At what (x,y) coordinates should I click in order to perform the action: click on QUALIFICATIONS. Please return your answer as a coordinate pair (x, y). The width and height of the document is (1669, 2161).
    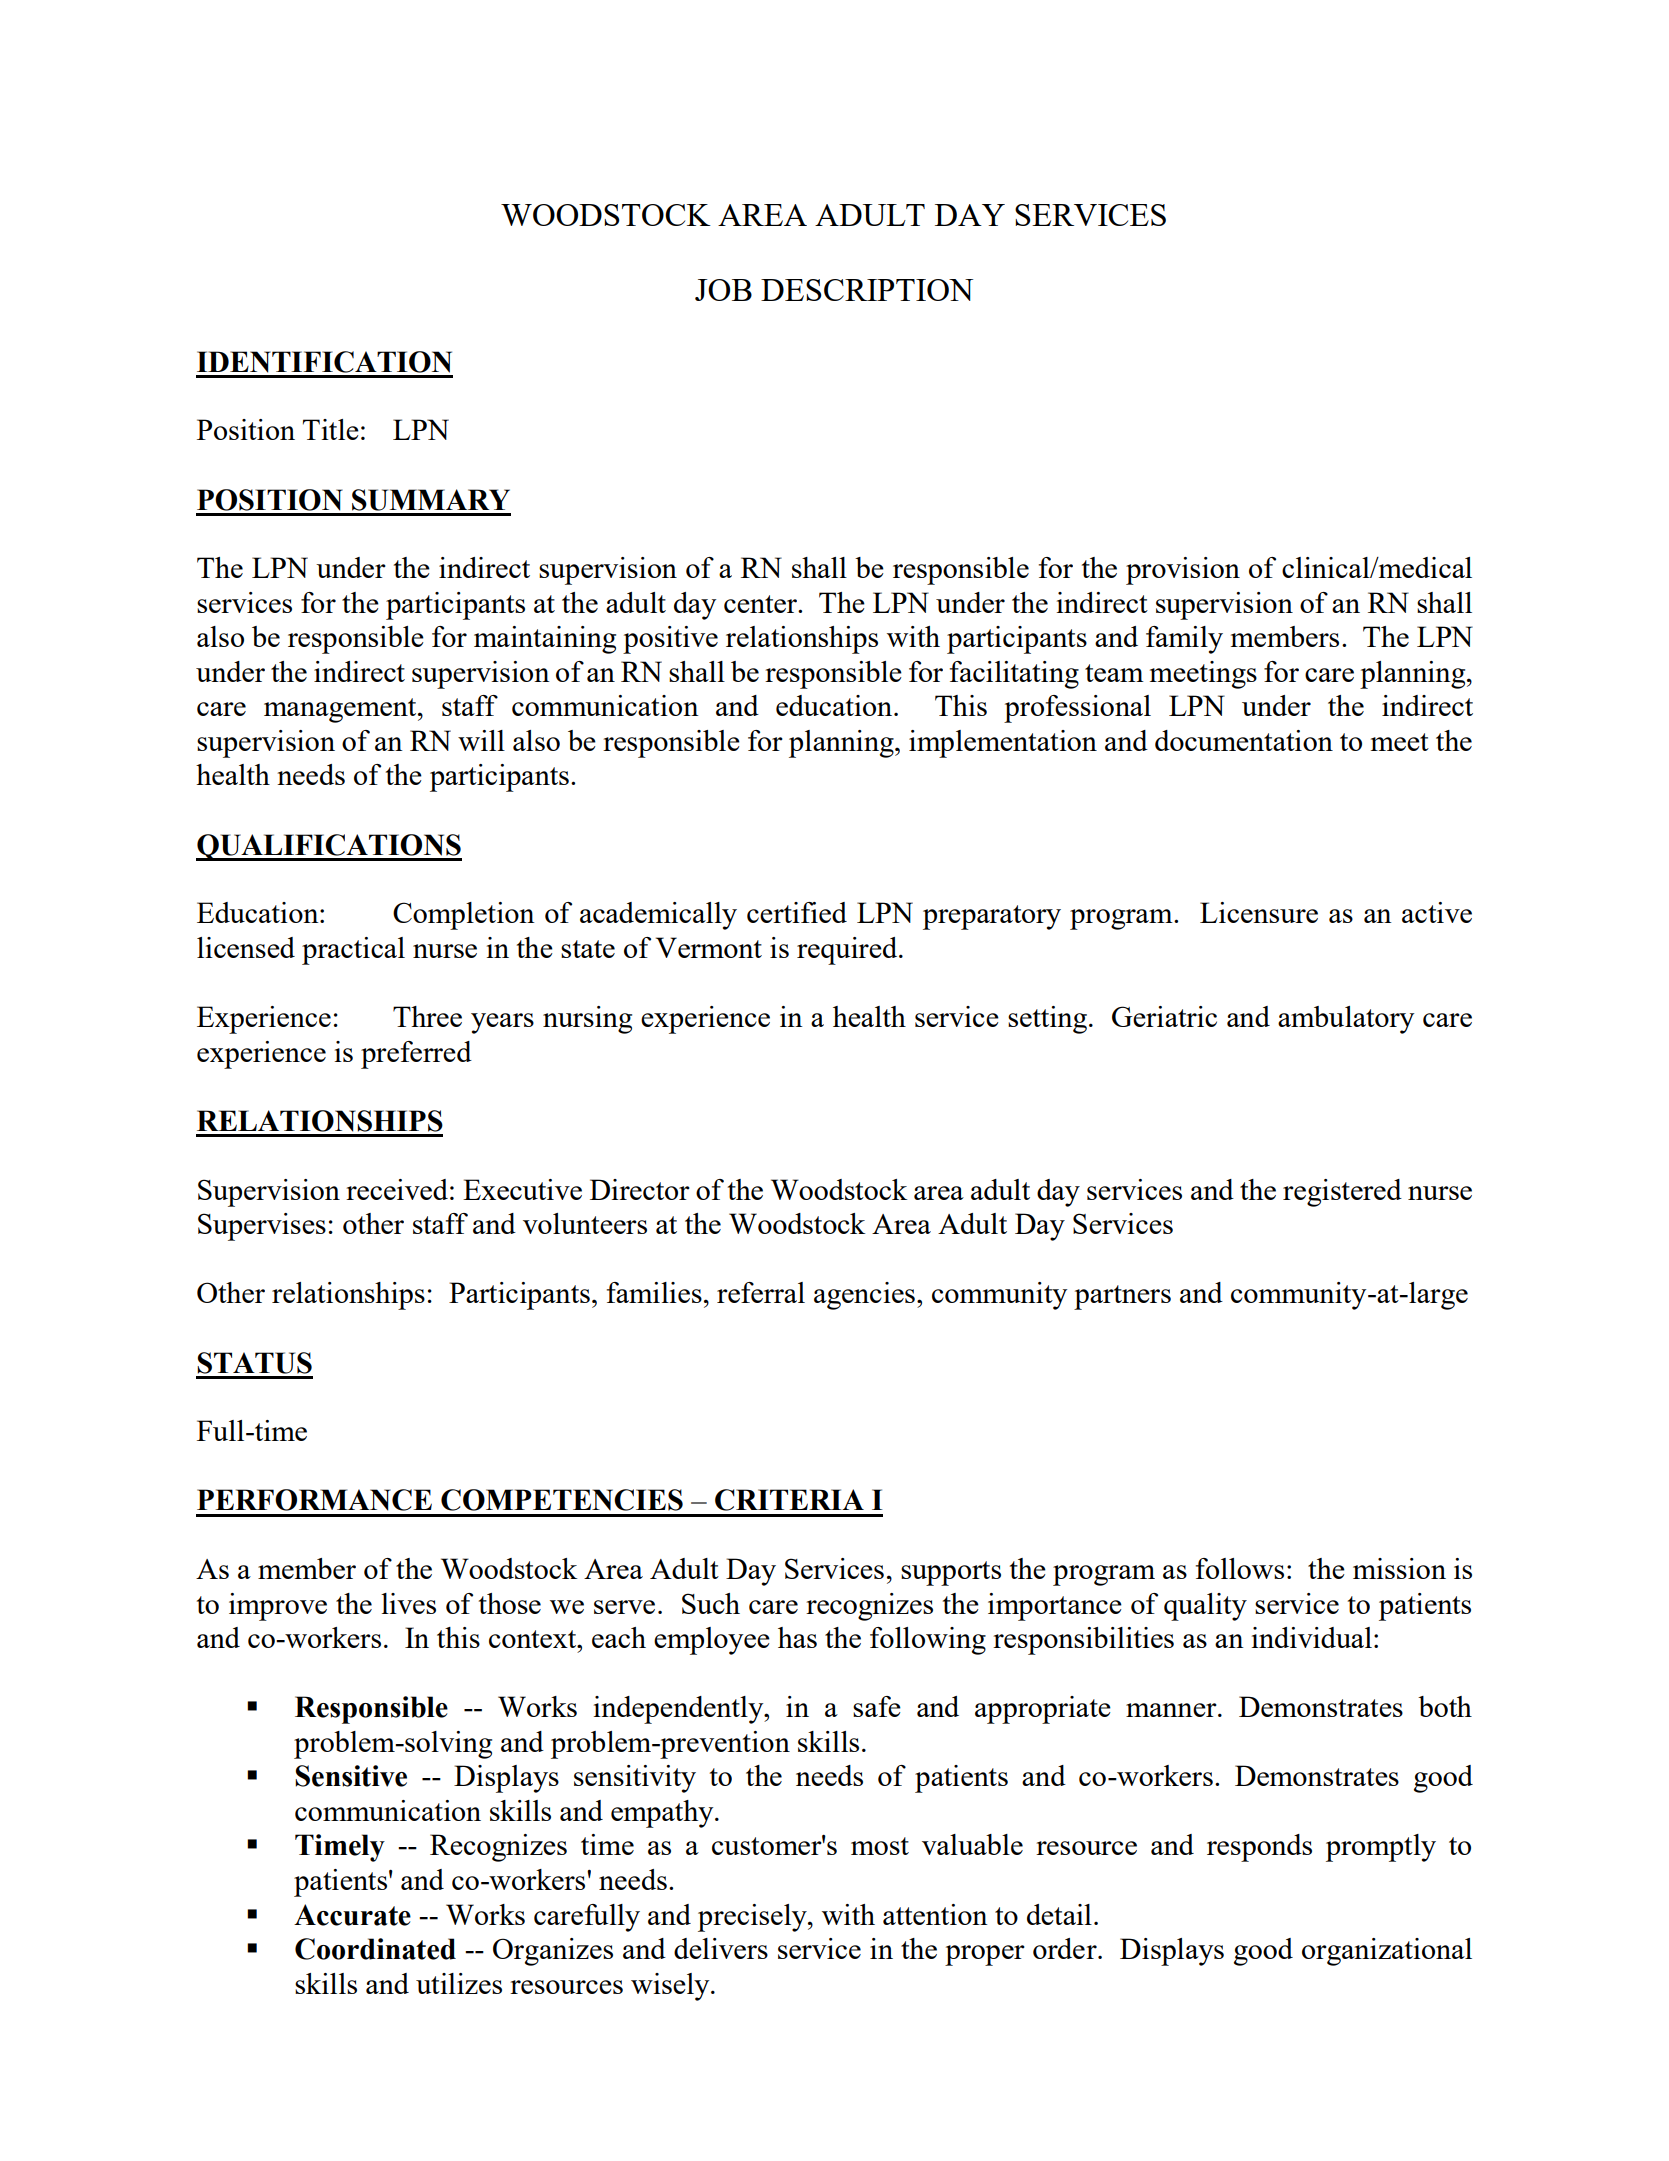
    Looking at the image, I should click on (329, 847).
